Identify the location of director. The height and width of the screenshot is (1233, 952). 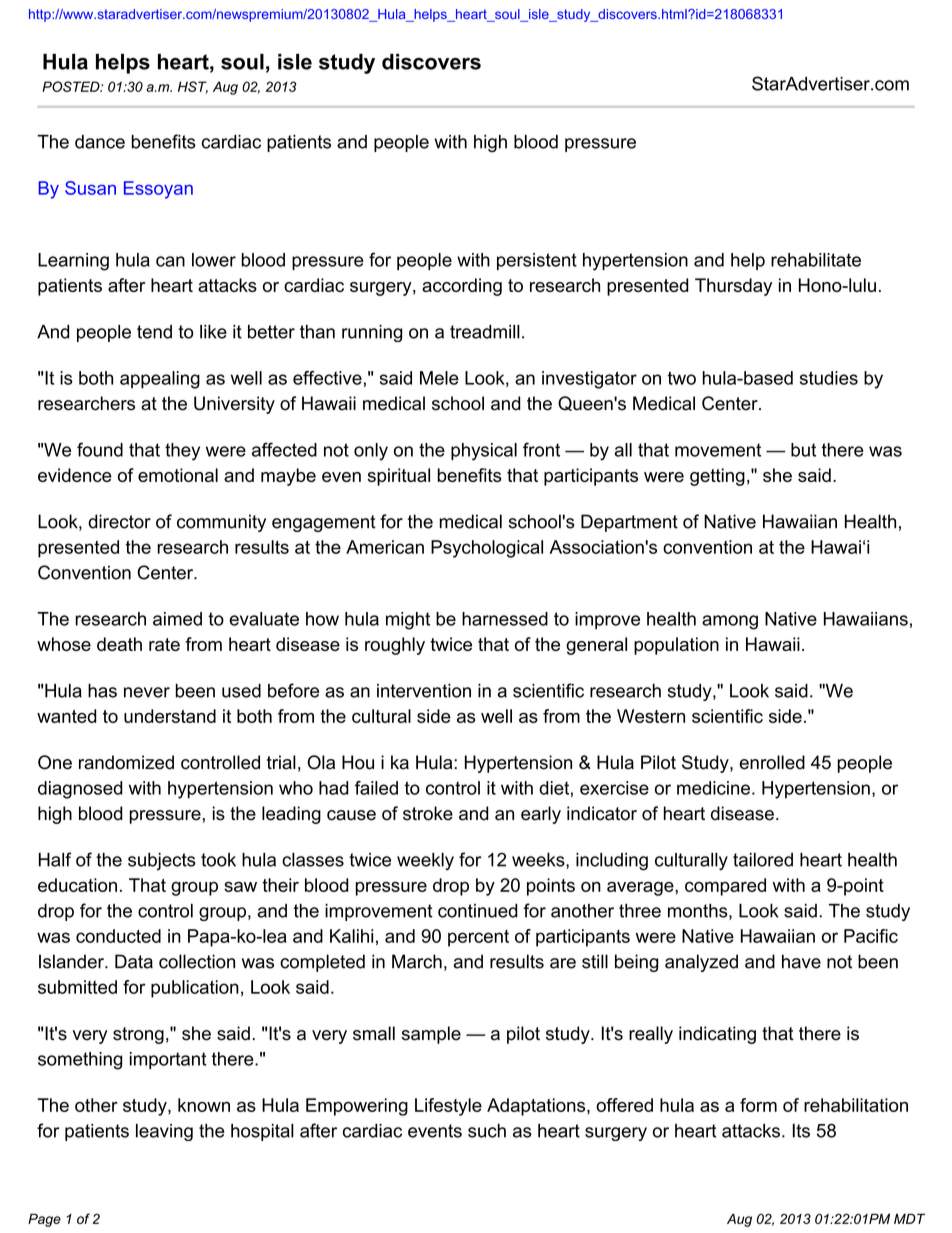
(119, 521).
